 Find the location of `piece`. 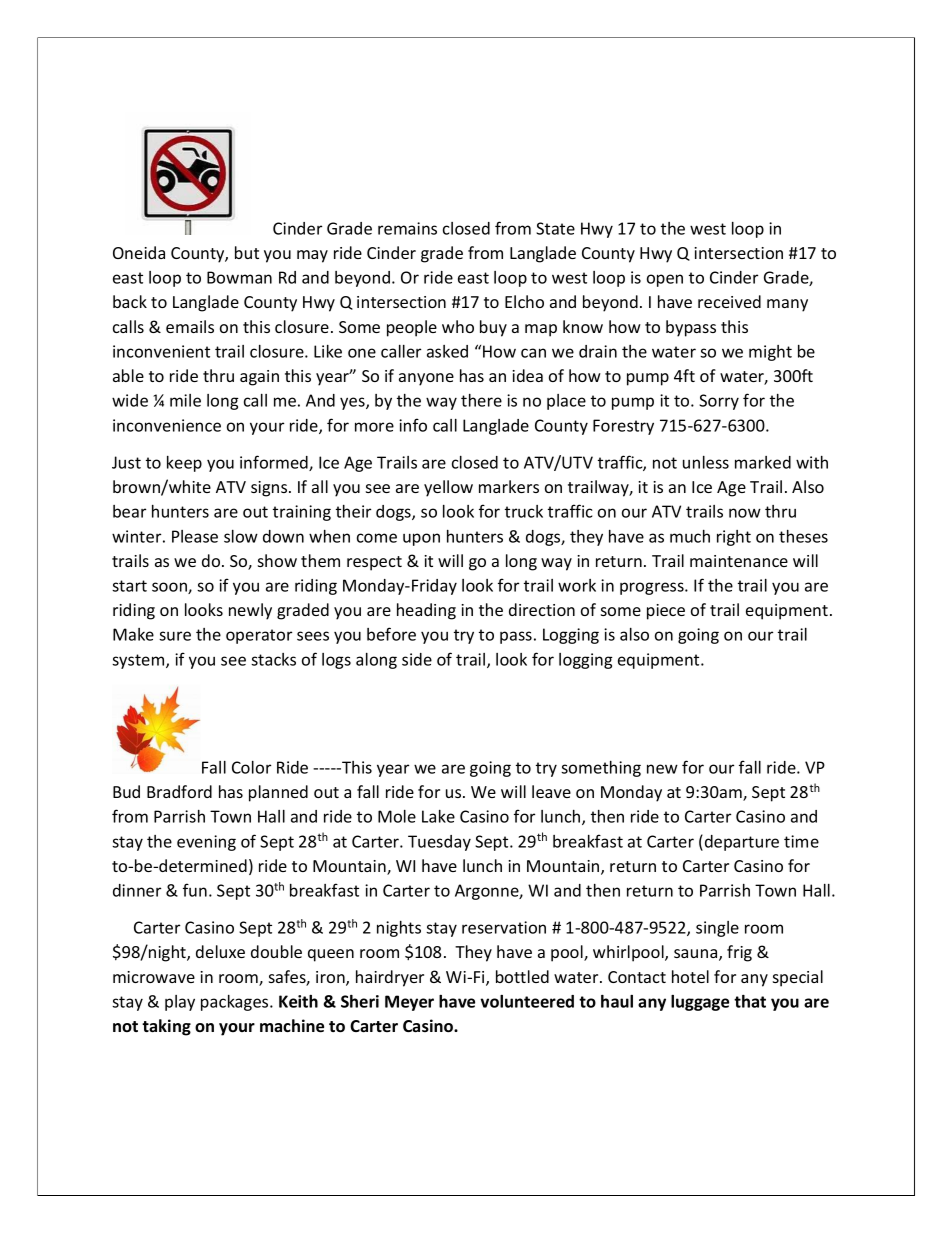

piece is located at coordinates (666, 612).
